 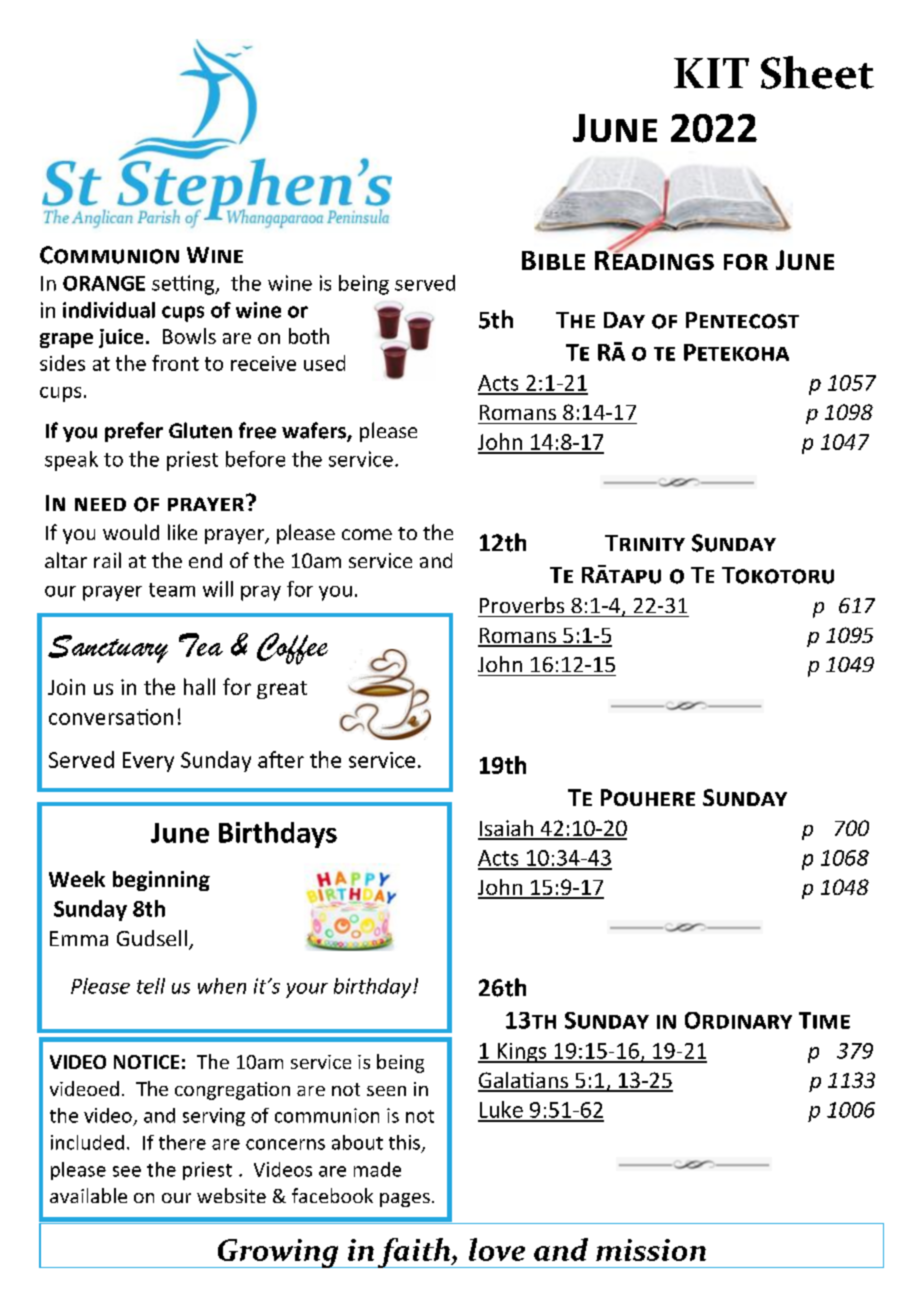 I want to click on Trinity, so click(x=645, y=543).
